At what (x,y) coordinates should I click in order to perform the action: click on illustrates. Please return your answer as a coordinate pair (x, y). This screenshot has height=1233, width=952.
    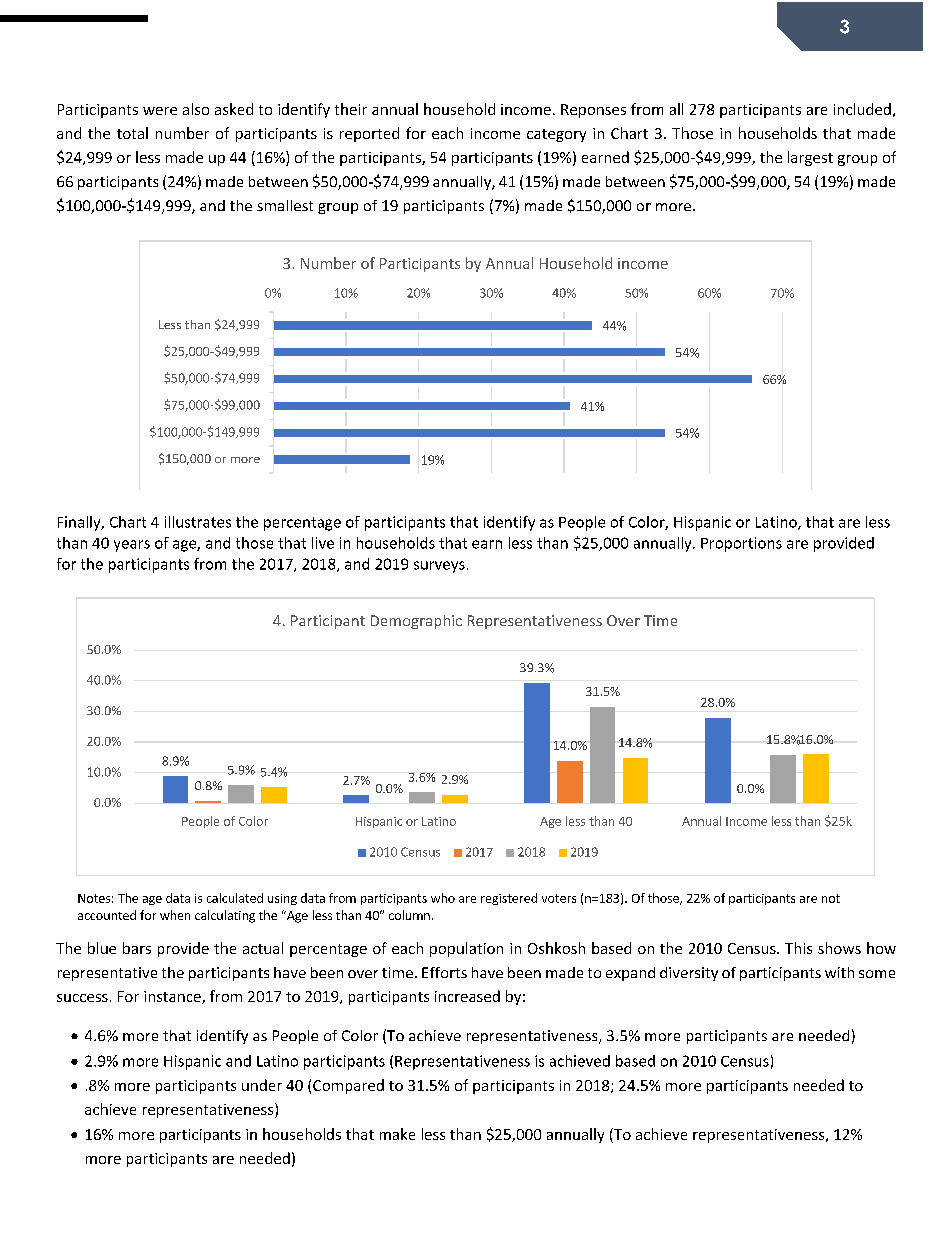
    Looking at the image, I should click on (198, 522).
